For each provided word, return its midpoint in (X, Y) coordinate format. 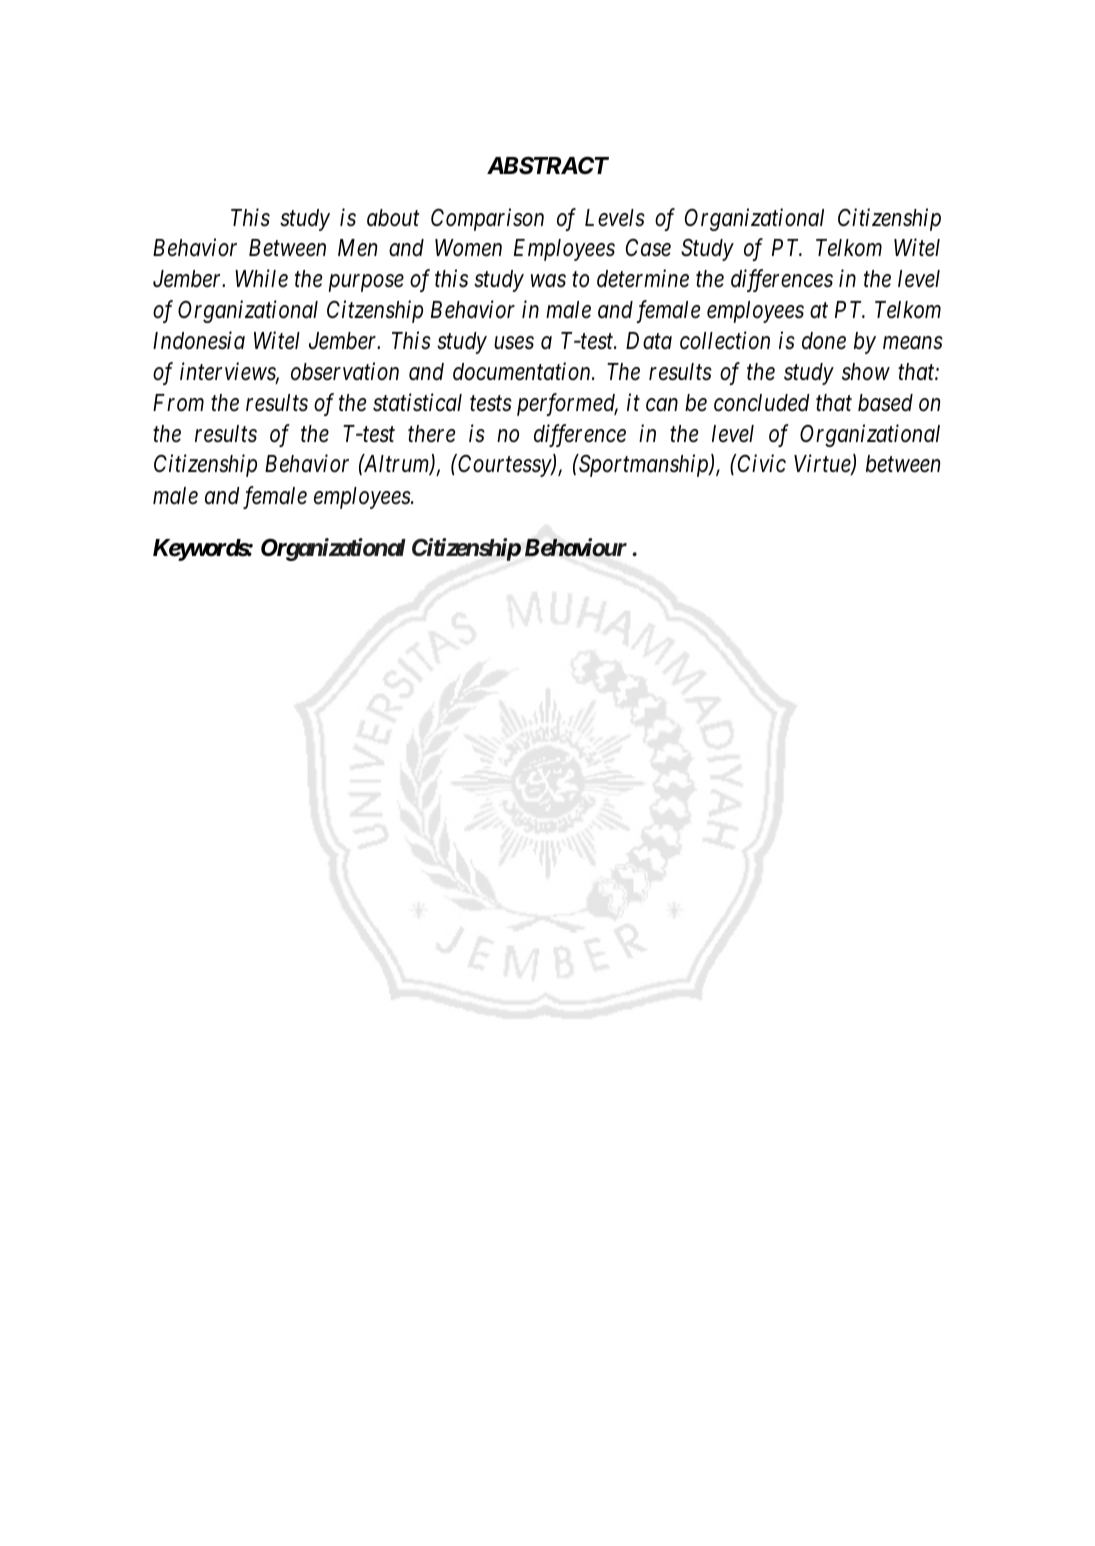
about (393, 218)
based (885, 403)
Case (648, 248)
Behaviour (576, 547)
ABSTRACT (548, 165)
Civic (762, 464)
